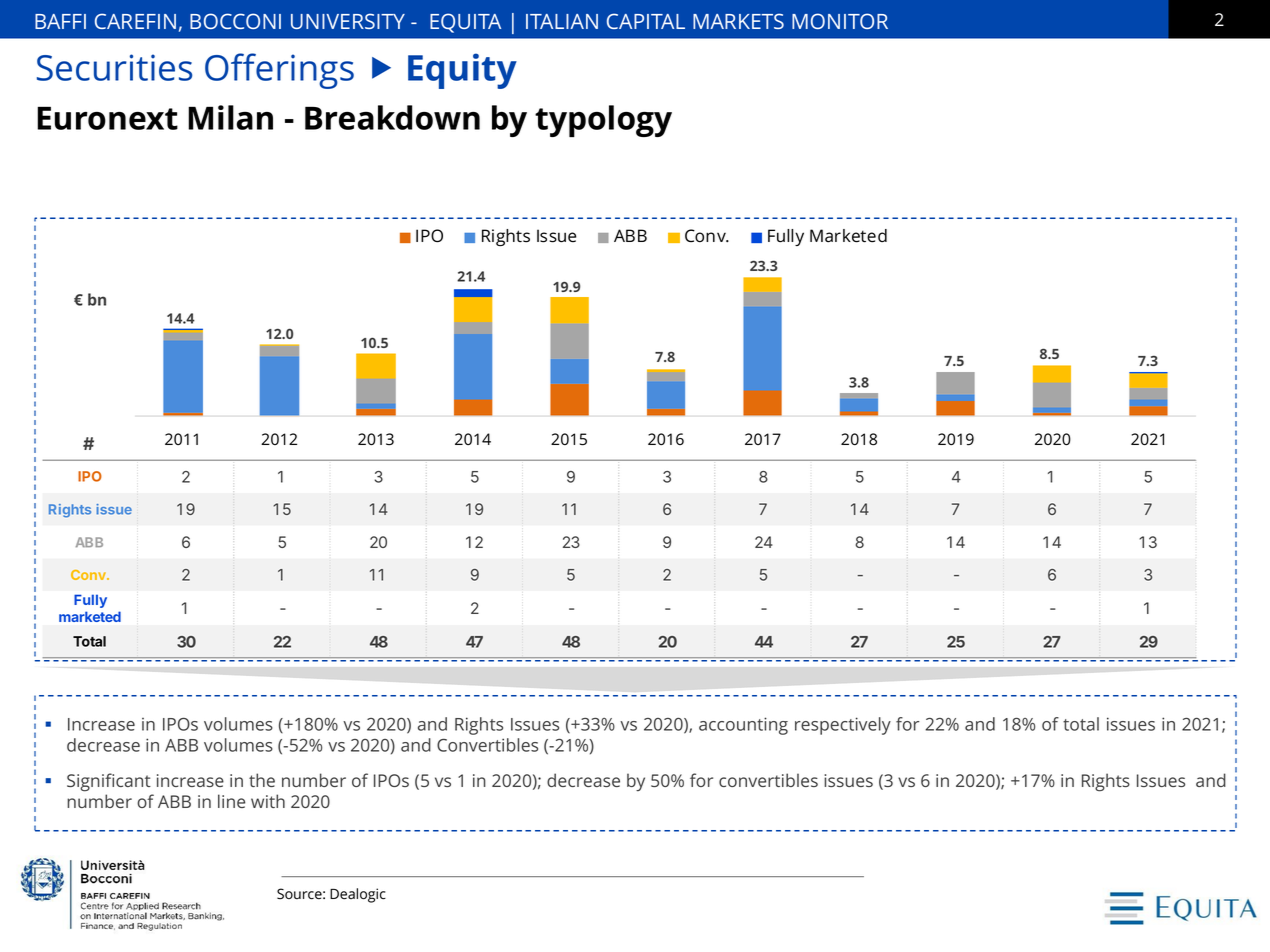 The height and width of the screenshot is (952, 1270). I want to click on ITALIAN, so click(562, 21).
